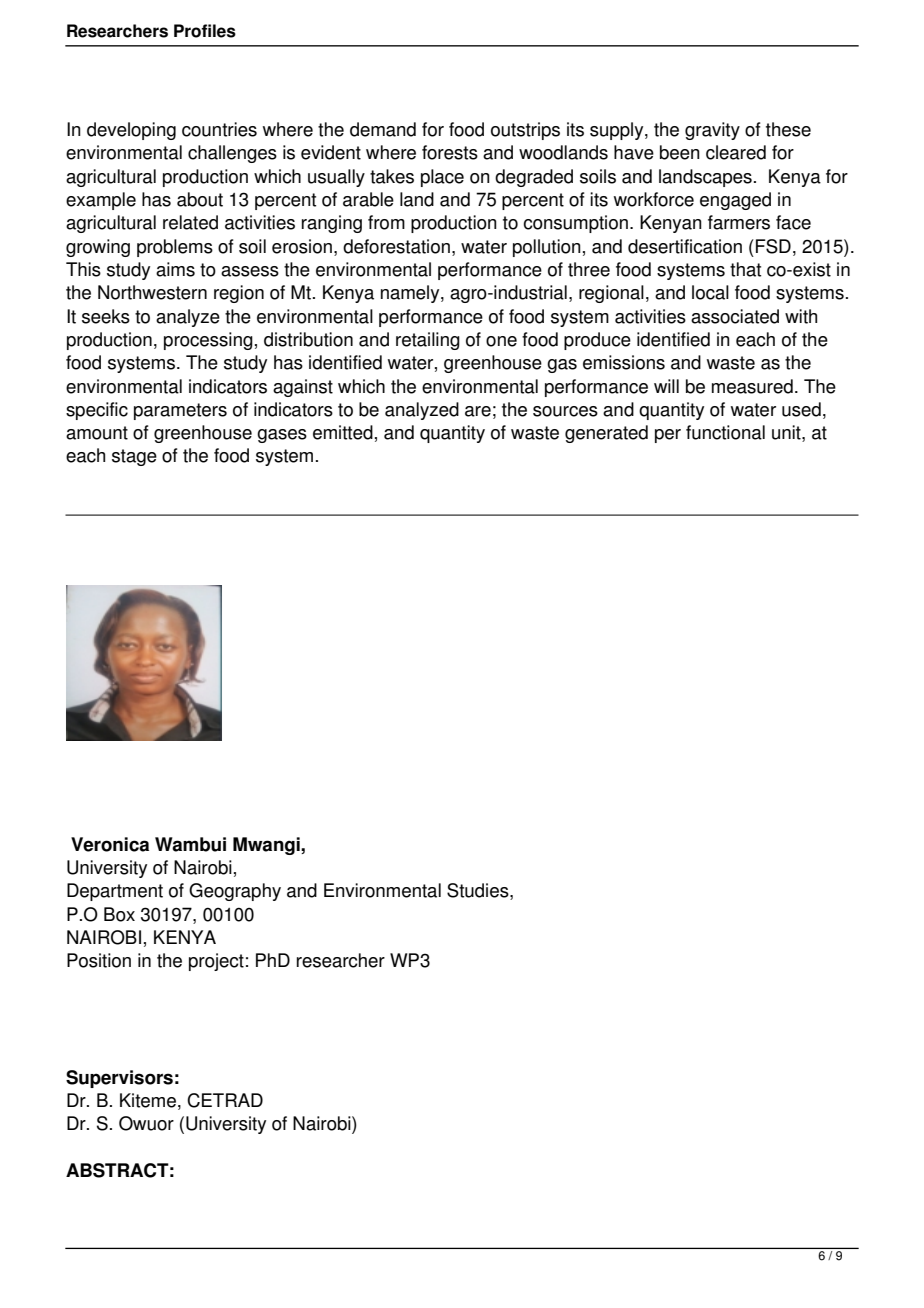 This screenshot has height=1308, width=924. Describe the element at coordinates (712, 131) in the screenshot. I see `gravity` at that location.
